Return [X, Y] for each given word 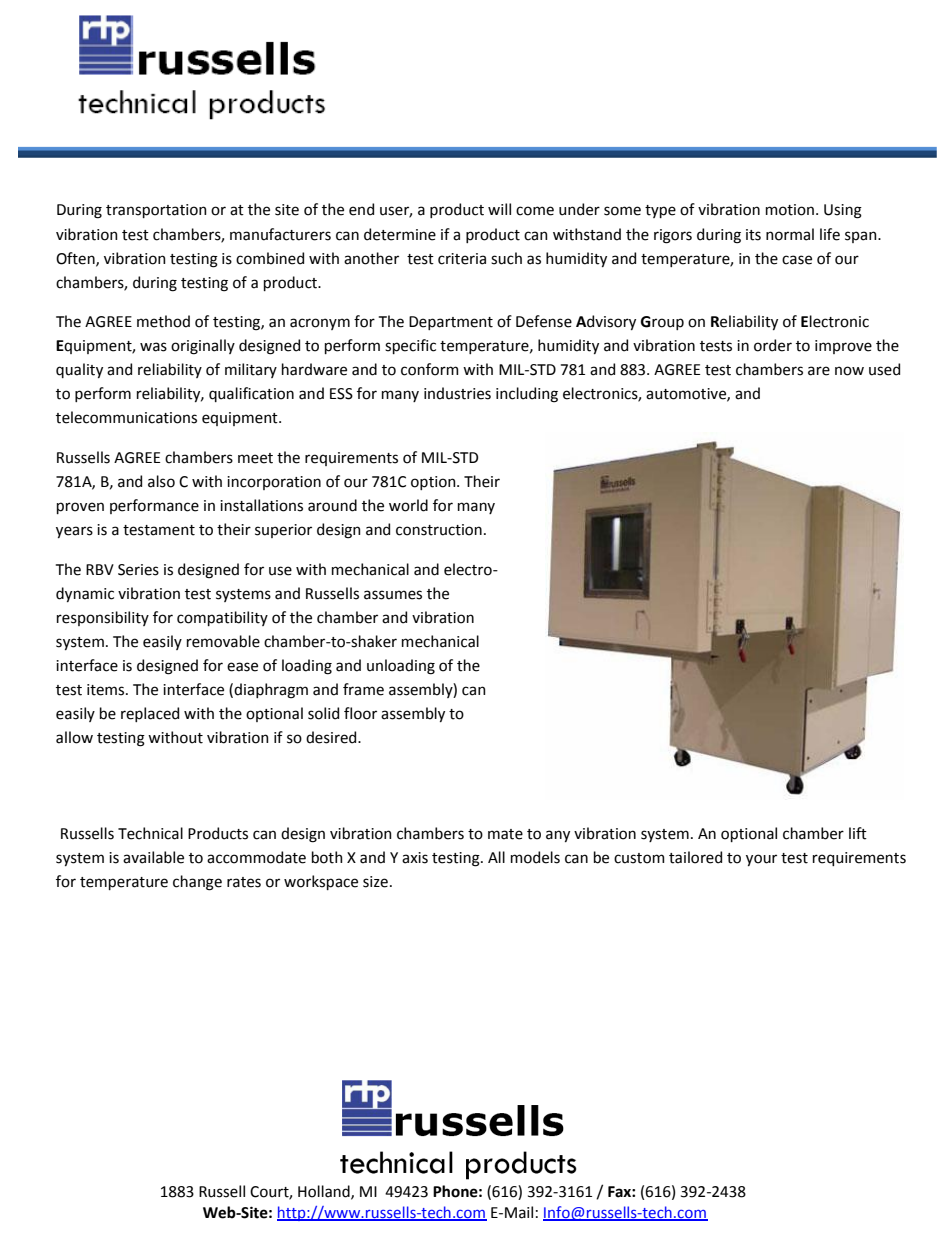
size [375, 882]
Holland [325, 1192]
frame [363, 689]
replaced [150, 714]
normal [790, 234]
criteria [462, 259]
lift [858, 833]
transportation [156, 211]
